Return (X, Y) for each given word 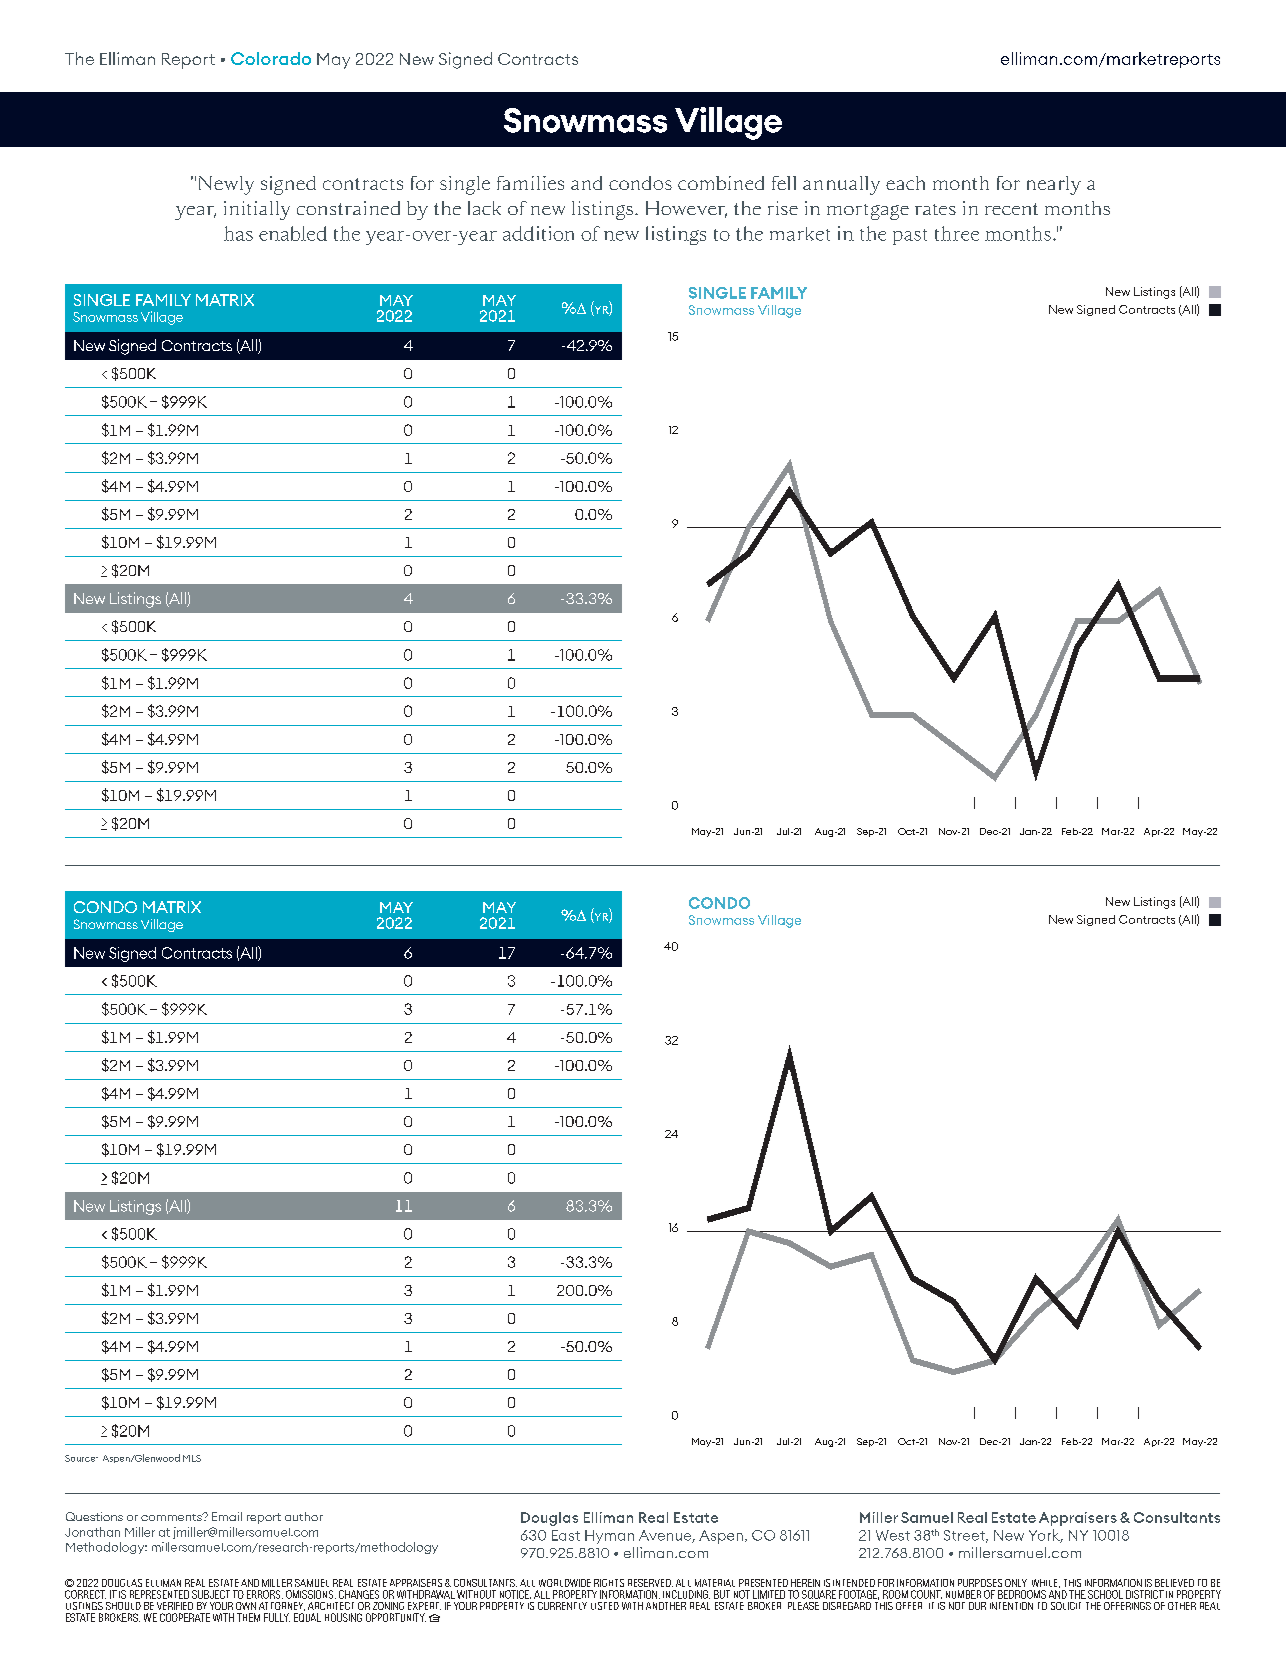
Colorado (271, 58)
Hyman (609, 1537)
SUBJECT (211, 1594)
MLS (192, 1458)
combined (721, 183)
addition (538, 233)
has (238, 233)
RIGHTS (609, 1583)
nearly (1054, 185)
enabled (293, 233)
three (957, 233)
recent (1011, 209)
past (910, 237)
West (893, 1535)
